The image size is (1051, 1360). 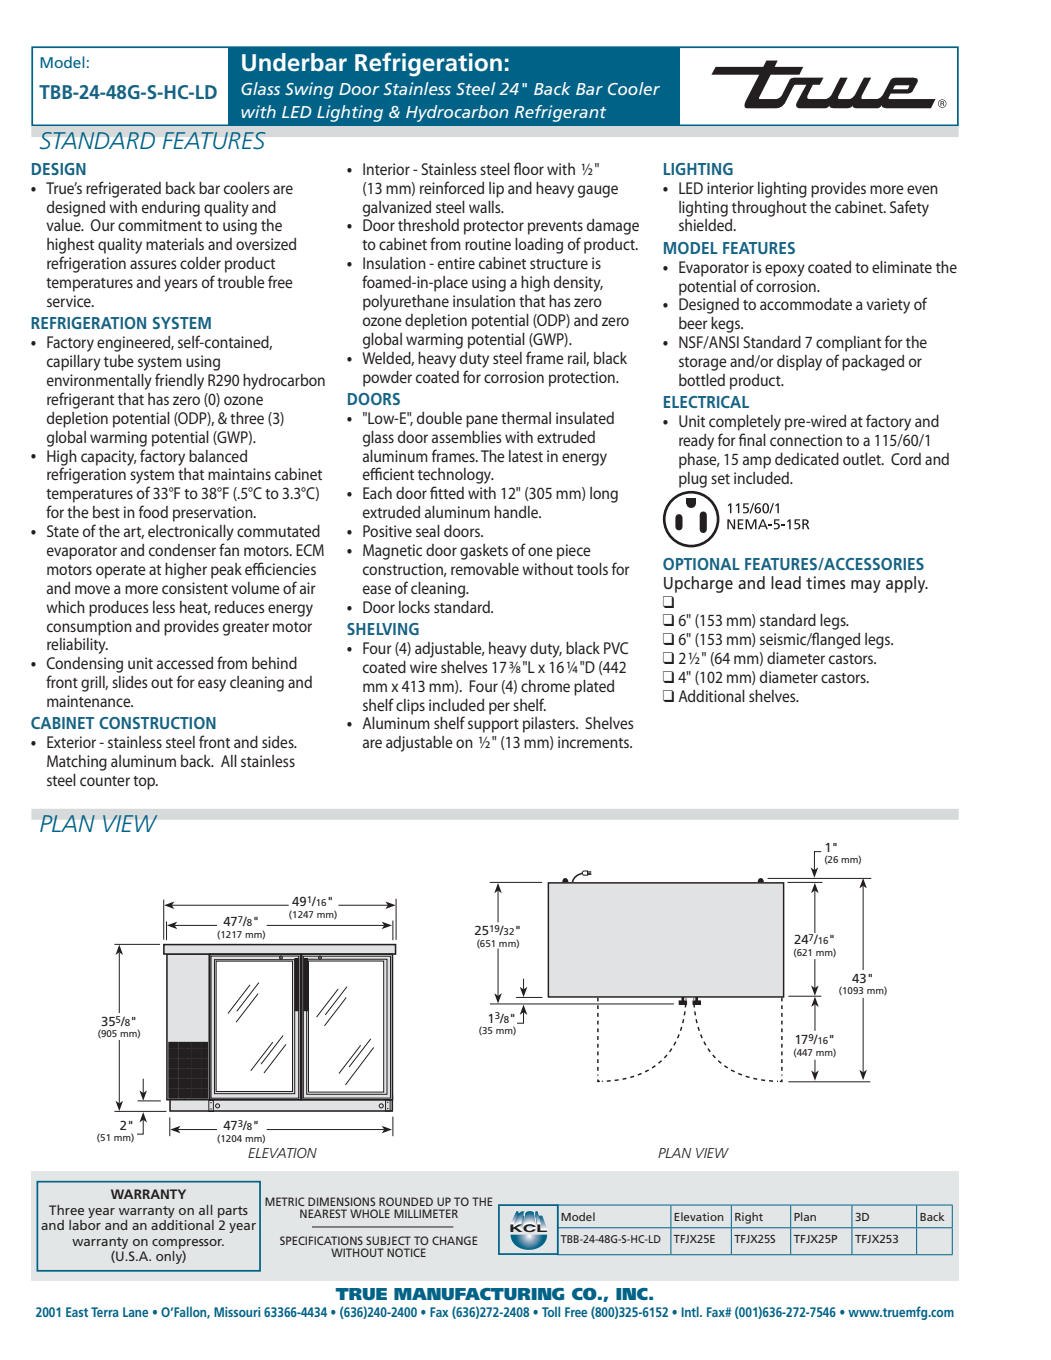 What do you see at coordinates (517, 512) in the screenshot?
I see `handle` at bounding box center [517, 512].
